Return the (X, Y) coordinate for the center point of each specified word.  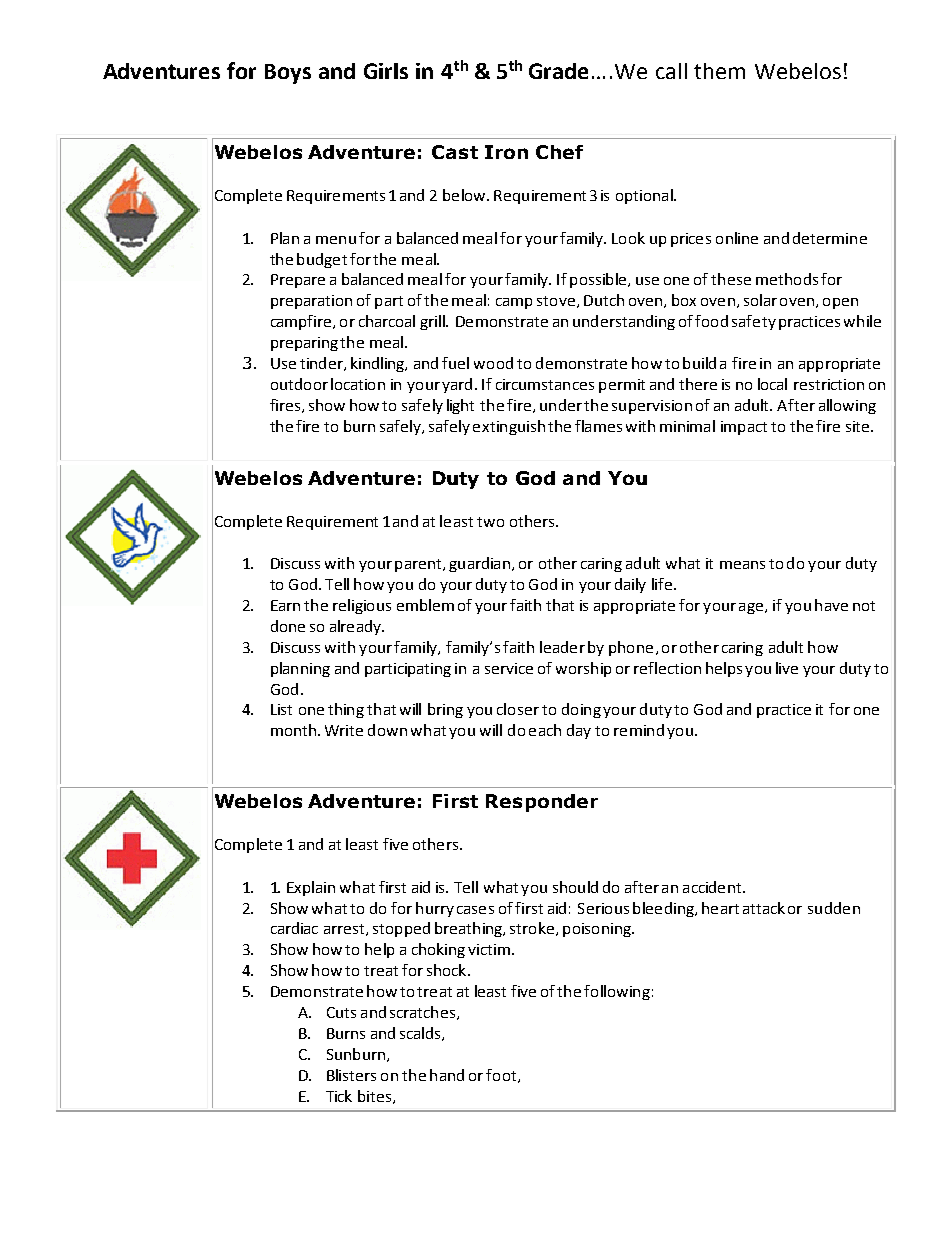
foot (502, 1076)
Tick (339, 1096)
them (719, 71)
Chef (559, 152)
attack (764, 908)
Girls (386, 71)
